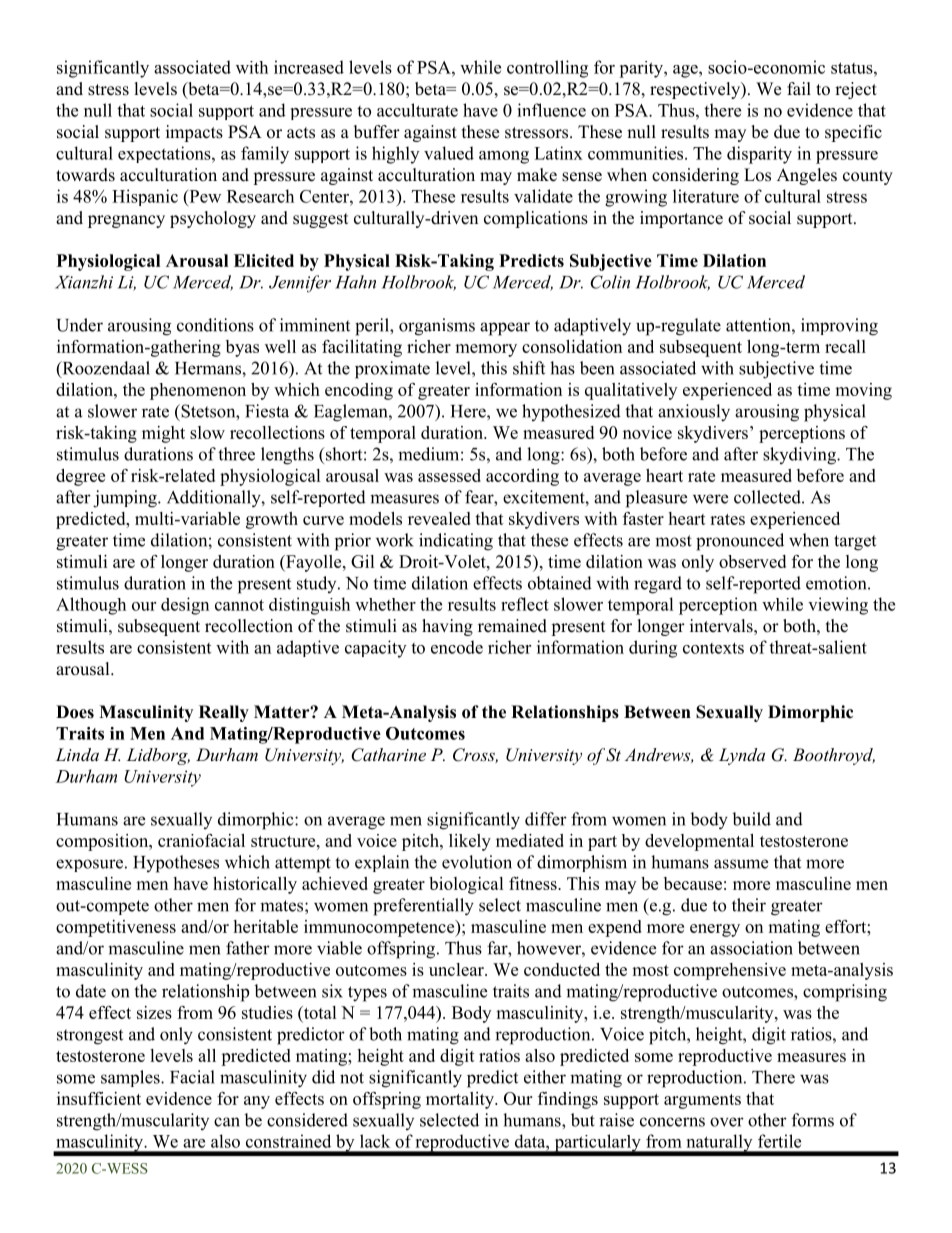  What do you see at coordinates (165, 154) in the screenshot?
I see `expectations` at bounding box center [165, 154].
